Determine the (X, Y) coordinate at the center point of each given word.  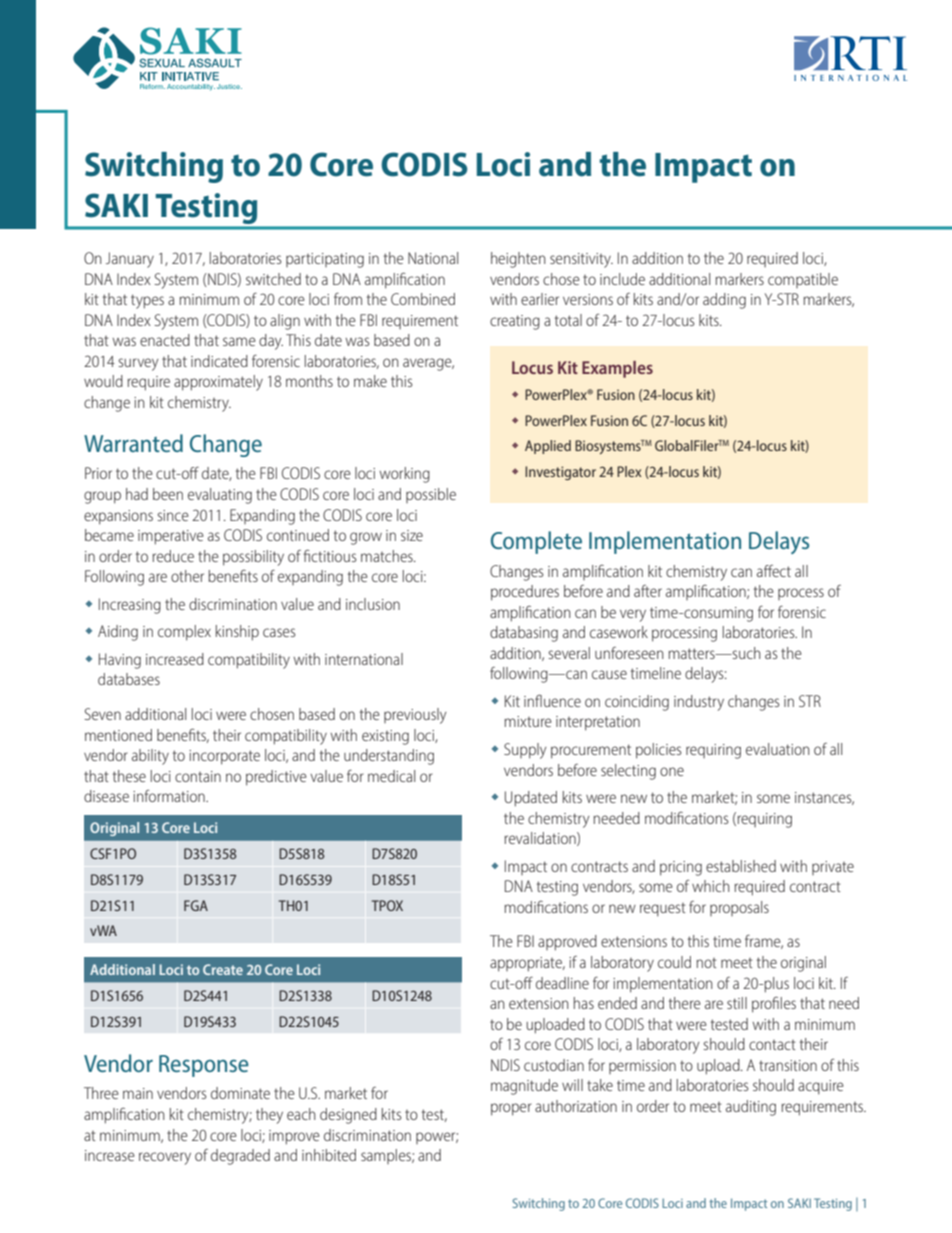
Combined (423, 299)
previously (415, 716)
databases (129, 679)
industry (699, 703)
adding (724, 301)
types (147, 301)
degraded (240, 1157)
